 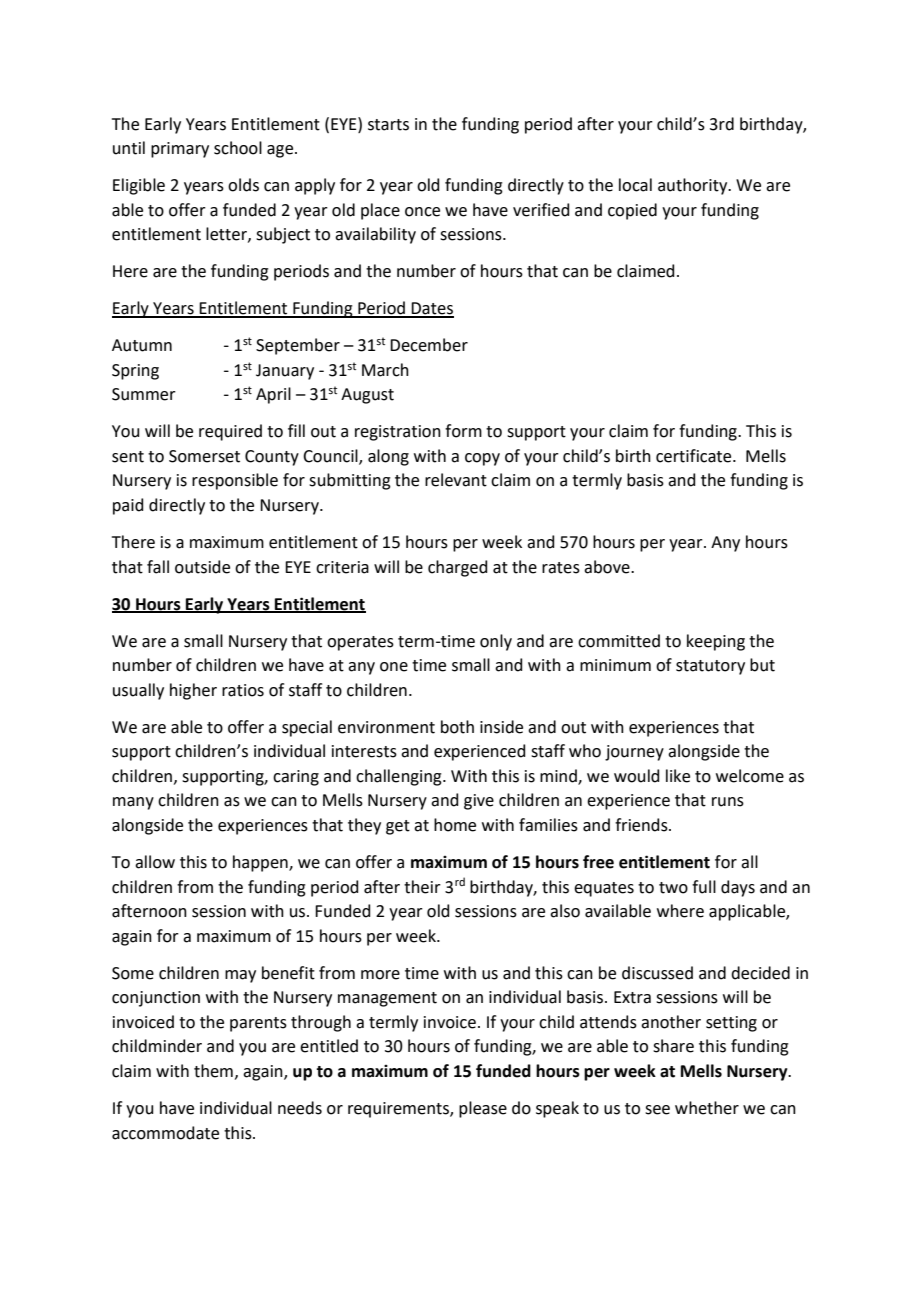 I want to click on allow, so click(x=155, y=862).
